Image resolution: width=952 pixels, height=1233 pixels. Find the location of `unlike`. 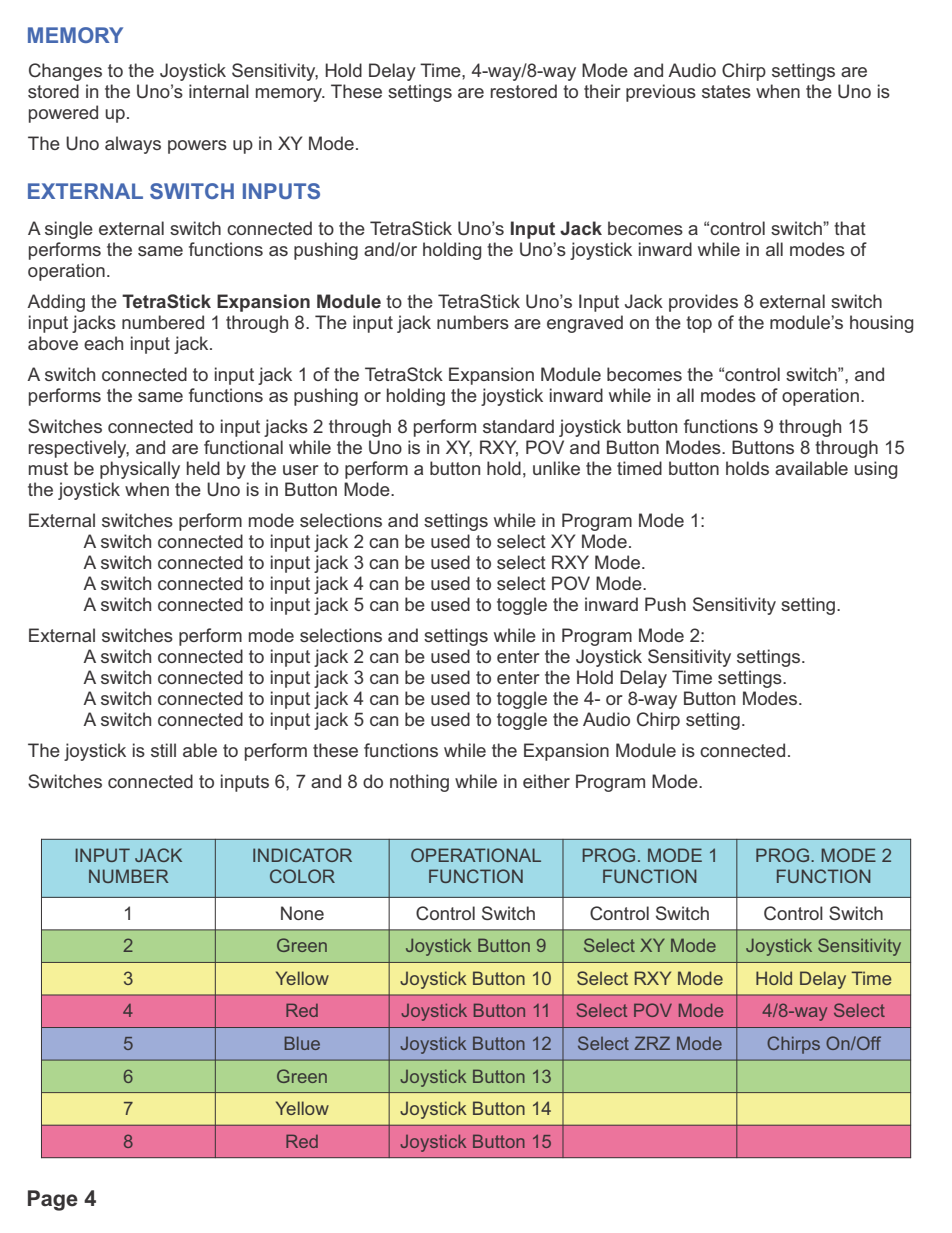

unlike is located at coordinates (556, 468).
